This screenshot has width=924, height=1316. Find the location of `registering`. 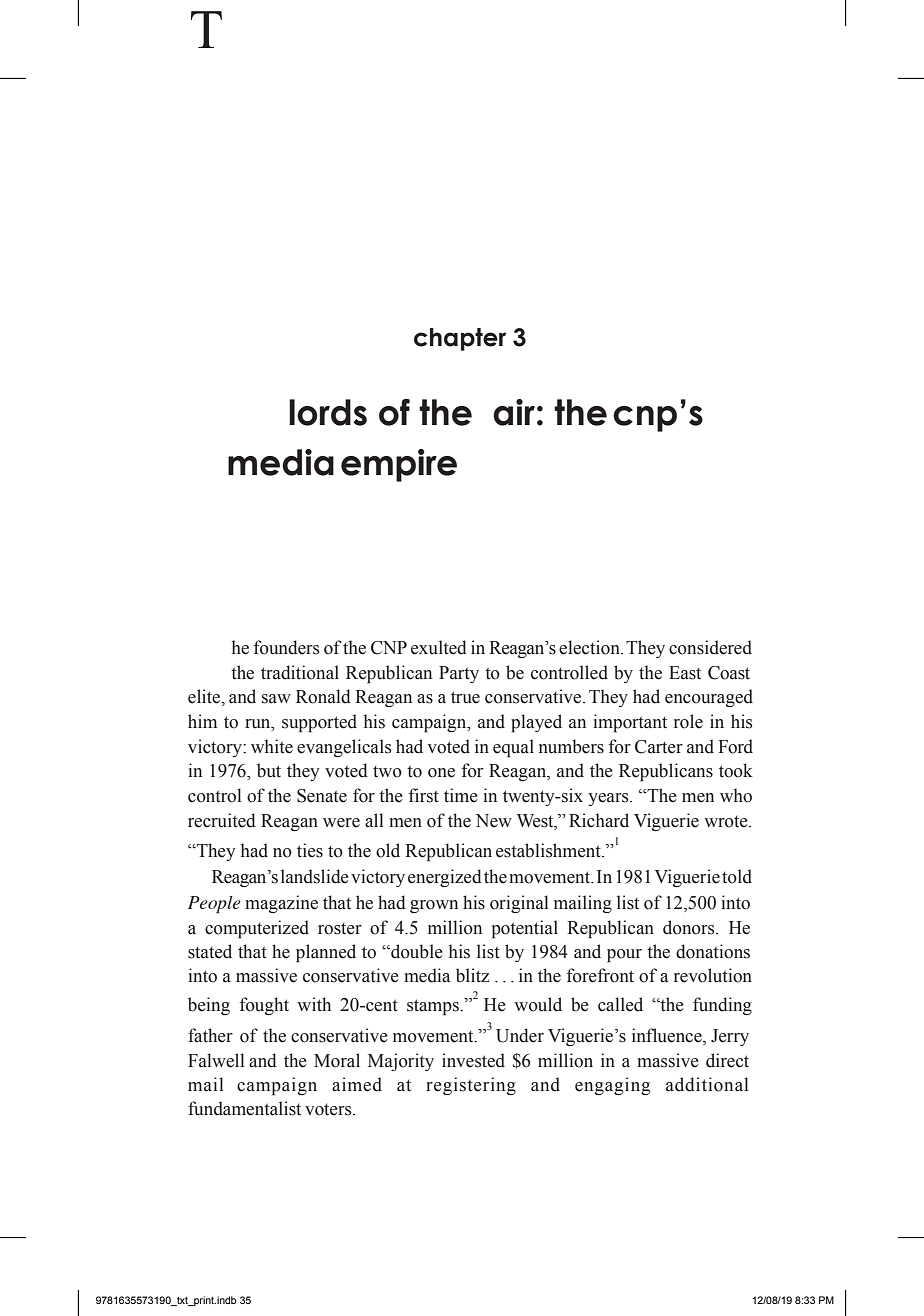

registering is located at coordinates (471, 1086).
